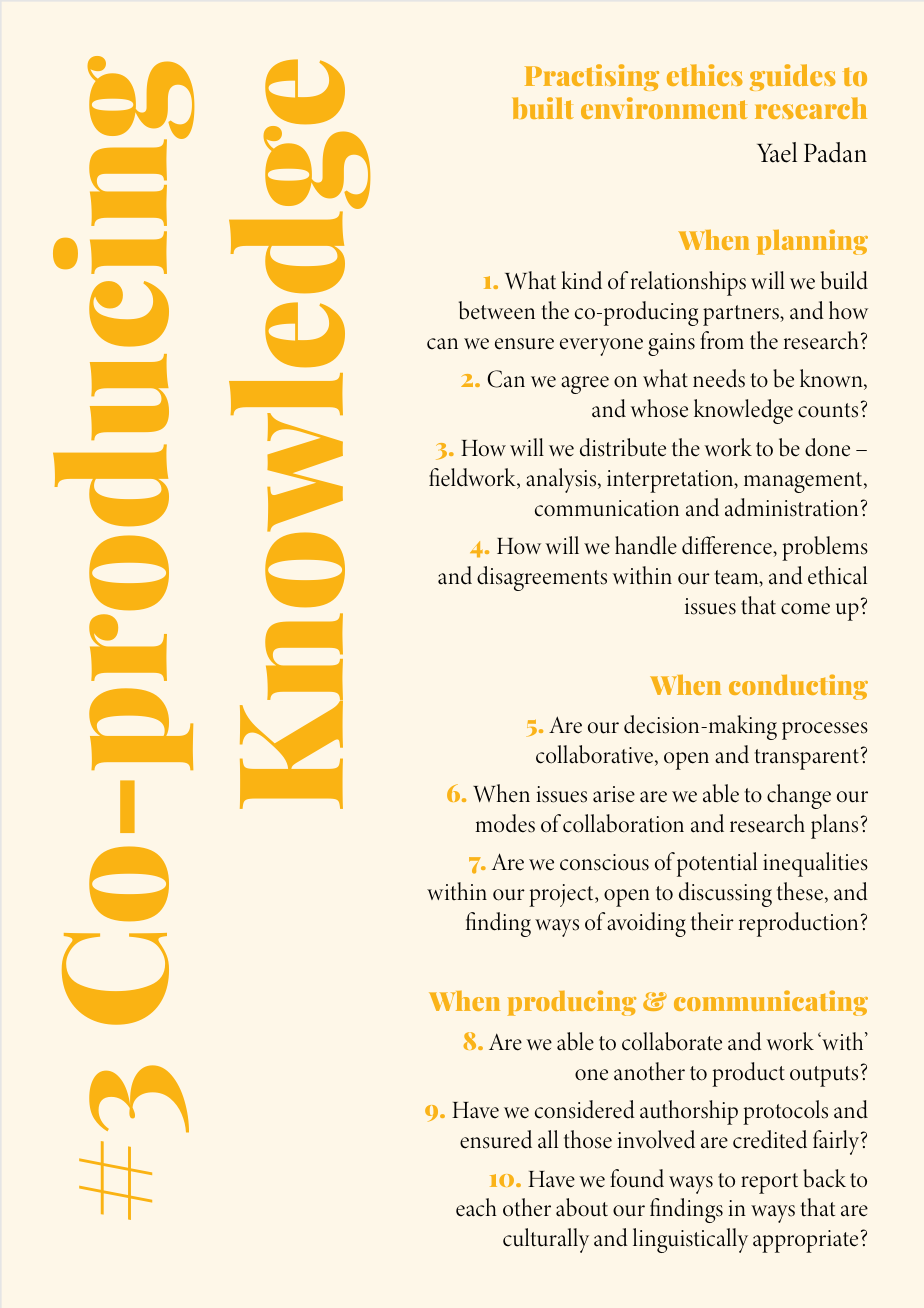 Image resolution: width=924 pixels, height=1308 pixels. What do you see at coordinates (562, 480) in the image?
I see `analysis` at bounding box center [562, 480].
